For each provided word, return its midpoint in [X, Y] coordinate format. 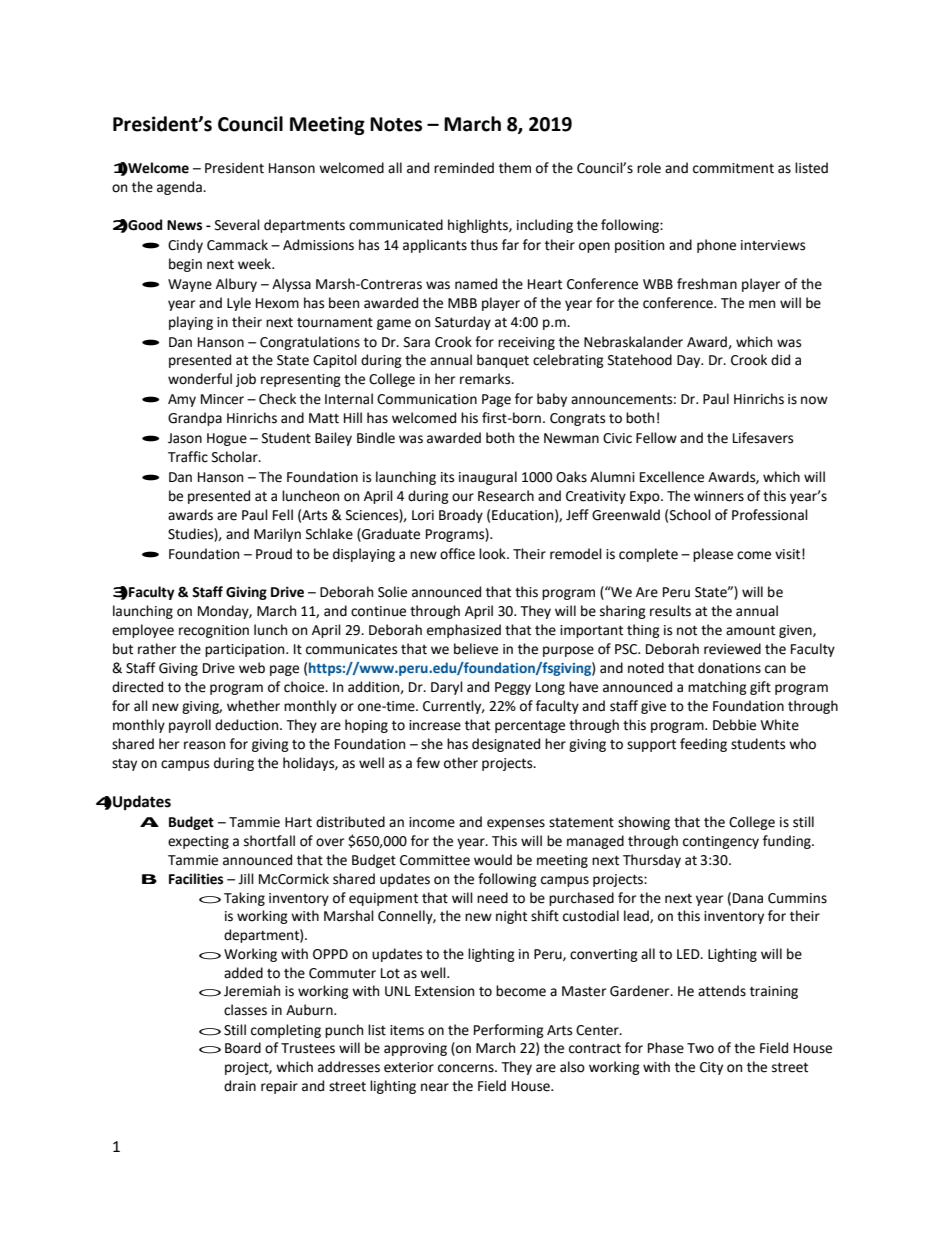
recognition [214, 631]
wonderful [200, 379]
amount [750, 630]
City [711, 1068]
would [493, 860]
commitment [733, 168]
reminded [464, 168]
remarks [486, 379]
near [435, 1087]
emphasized [464, 631]
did [780, 360]
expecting [198, 842]
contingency [721, 842]
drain [240, 1086]
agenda [180, 188]
